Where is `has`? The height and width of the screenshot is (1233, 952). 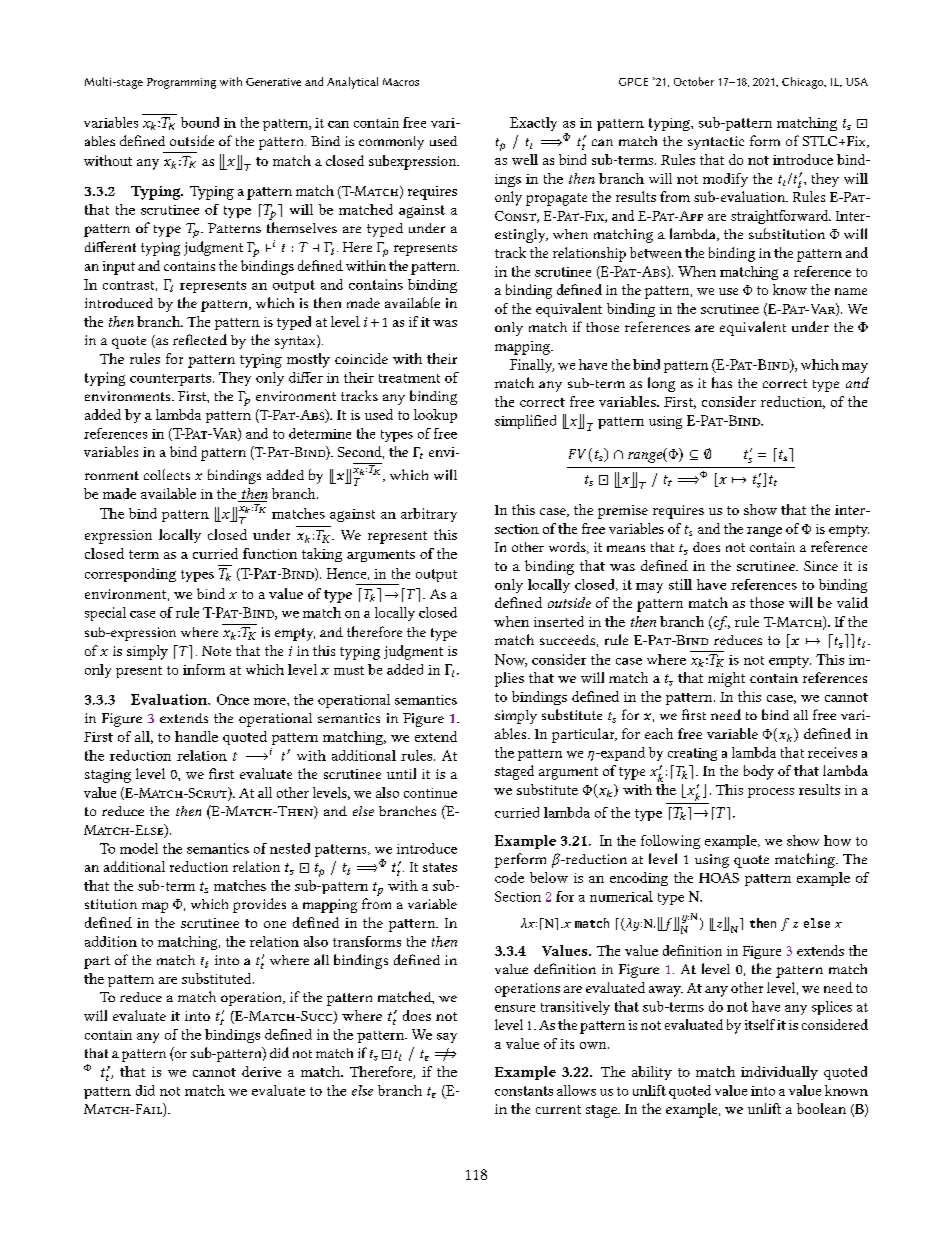 has is located at coordinates (722, 382).
